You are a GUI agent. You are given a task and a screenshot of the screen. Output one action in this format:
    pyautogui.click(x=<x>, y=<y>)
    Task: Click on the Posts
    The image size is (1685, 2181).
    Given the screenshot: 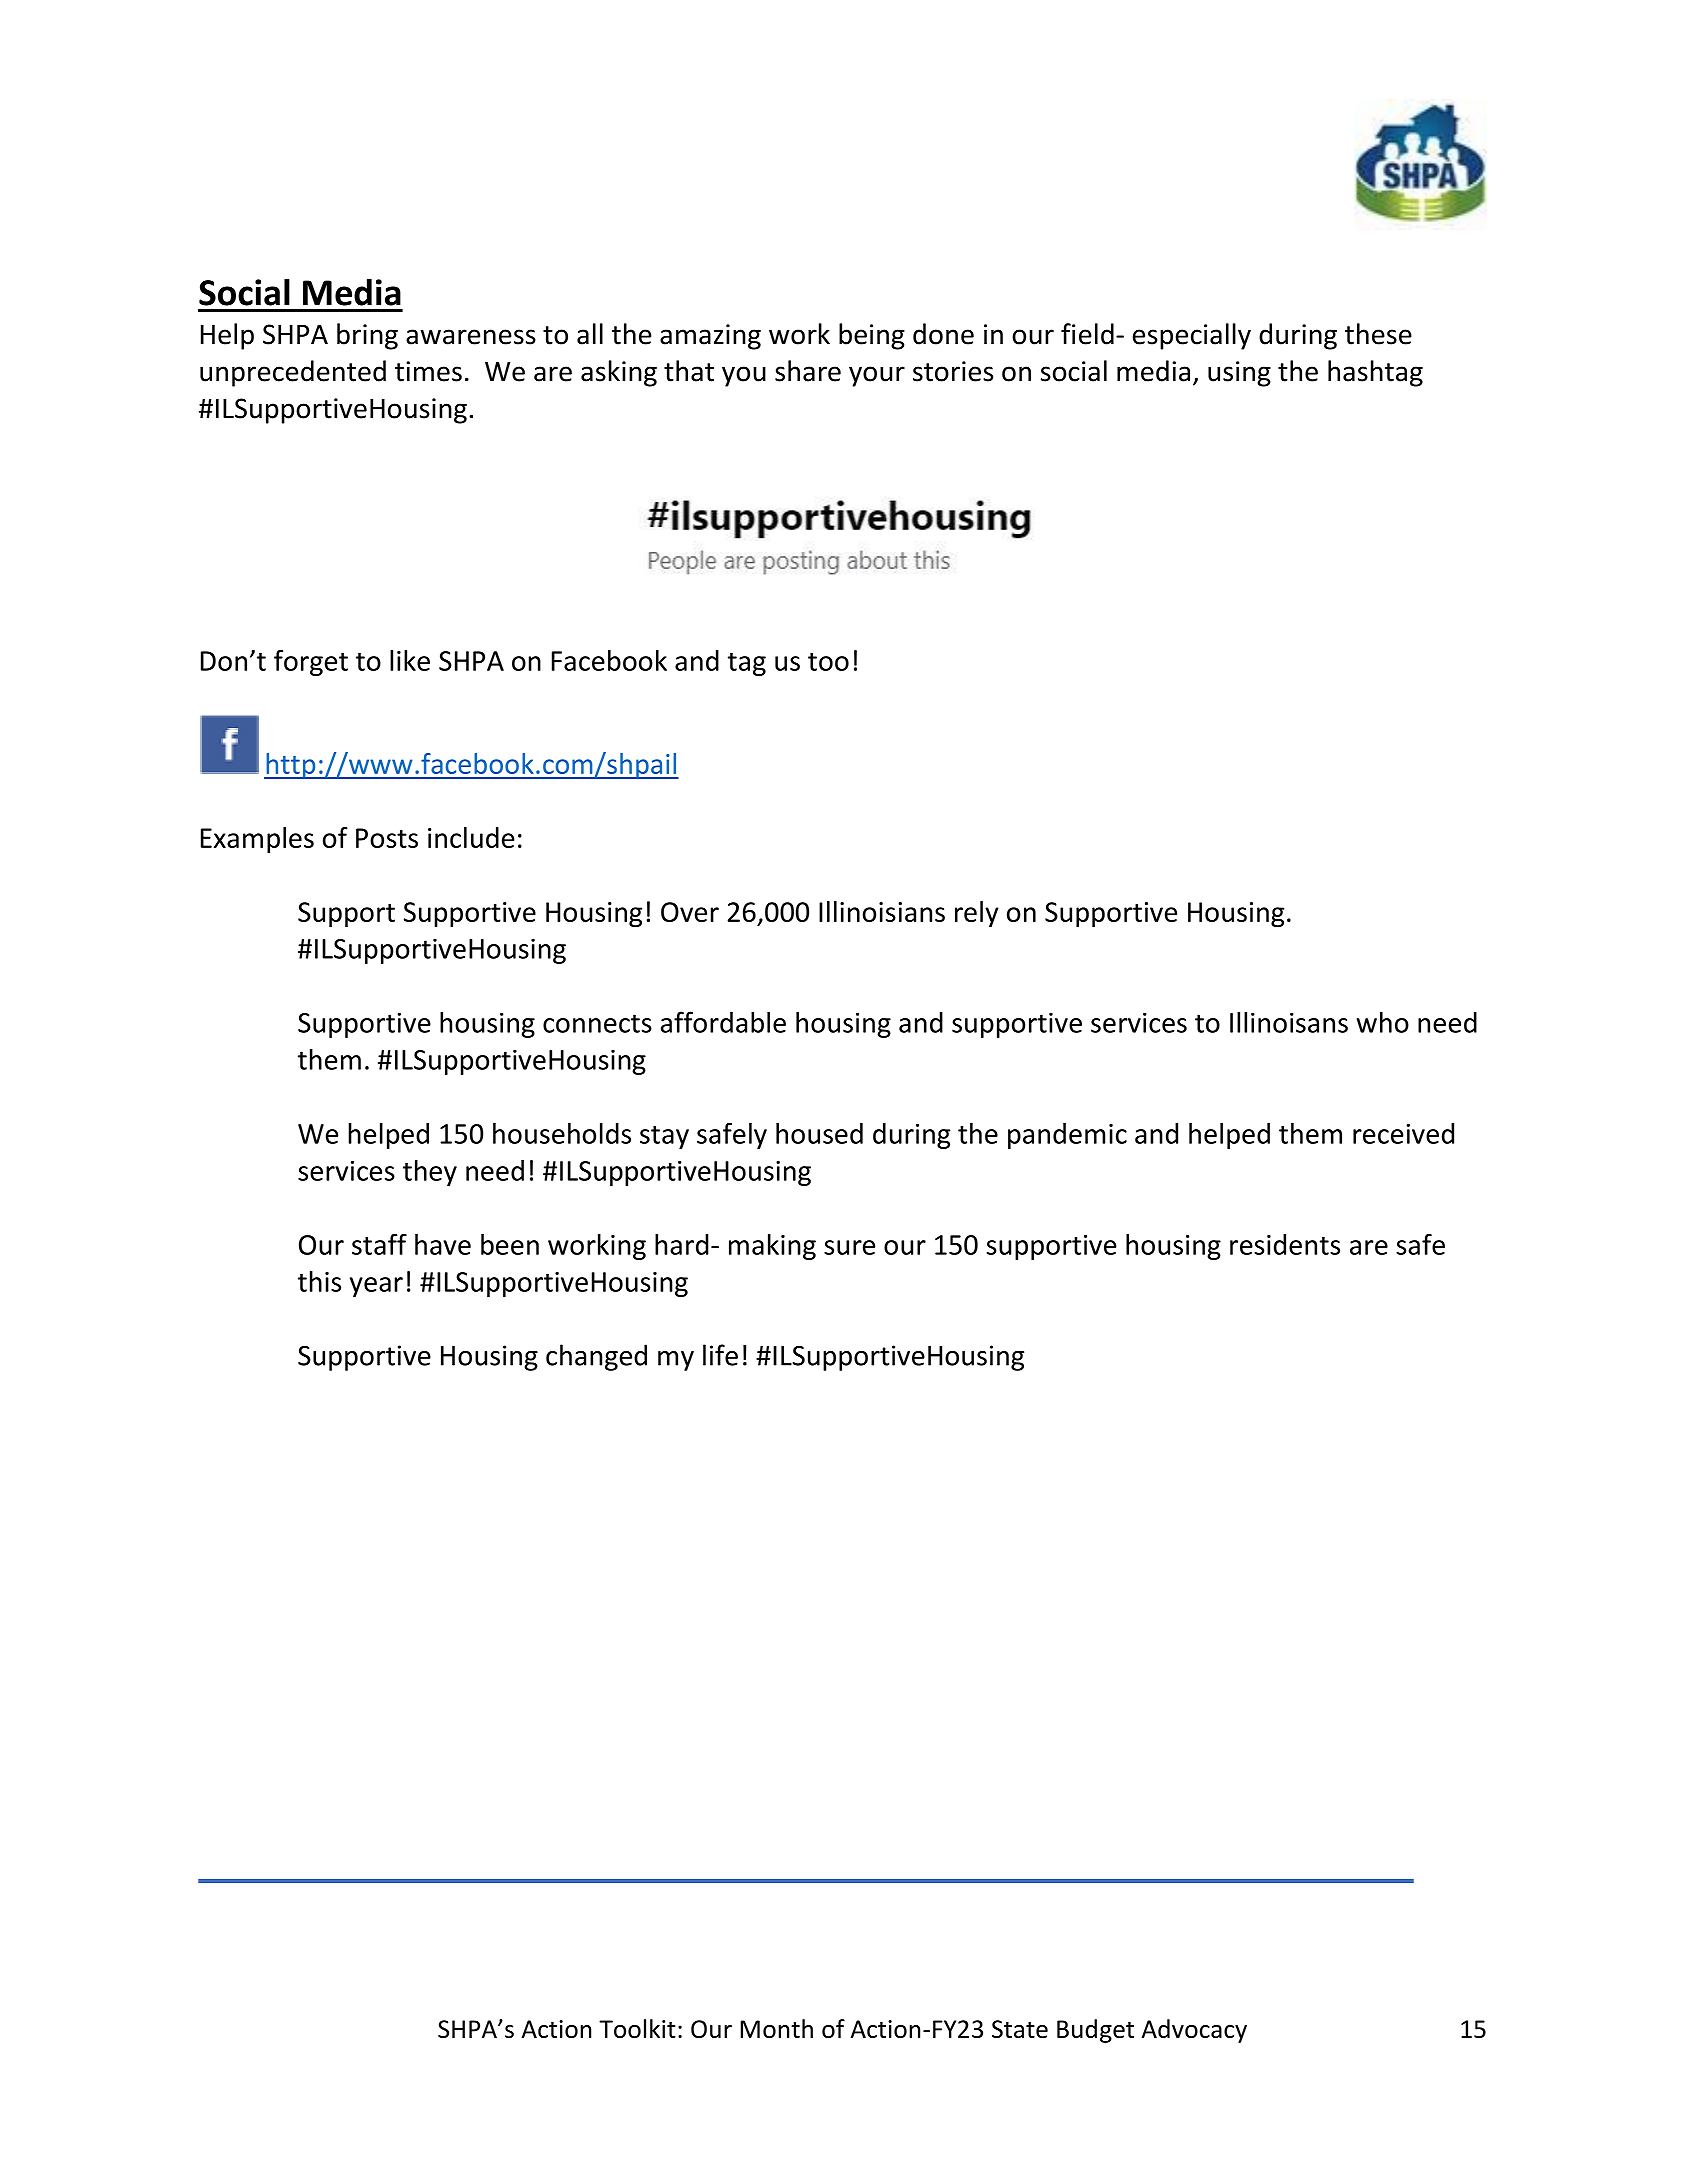 What is the action you would take?
    pyautogui.click(x=387, y=838)
